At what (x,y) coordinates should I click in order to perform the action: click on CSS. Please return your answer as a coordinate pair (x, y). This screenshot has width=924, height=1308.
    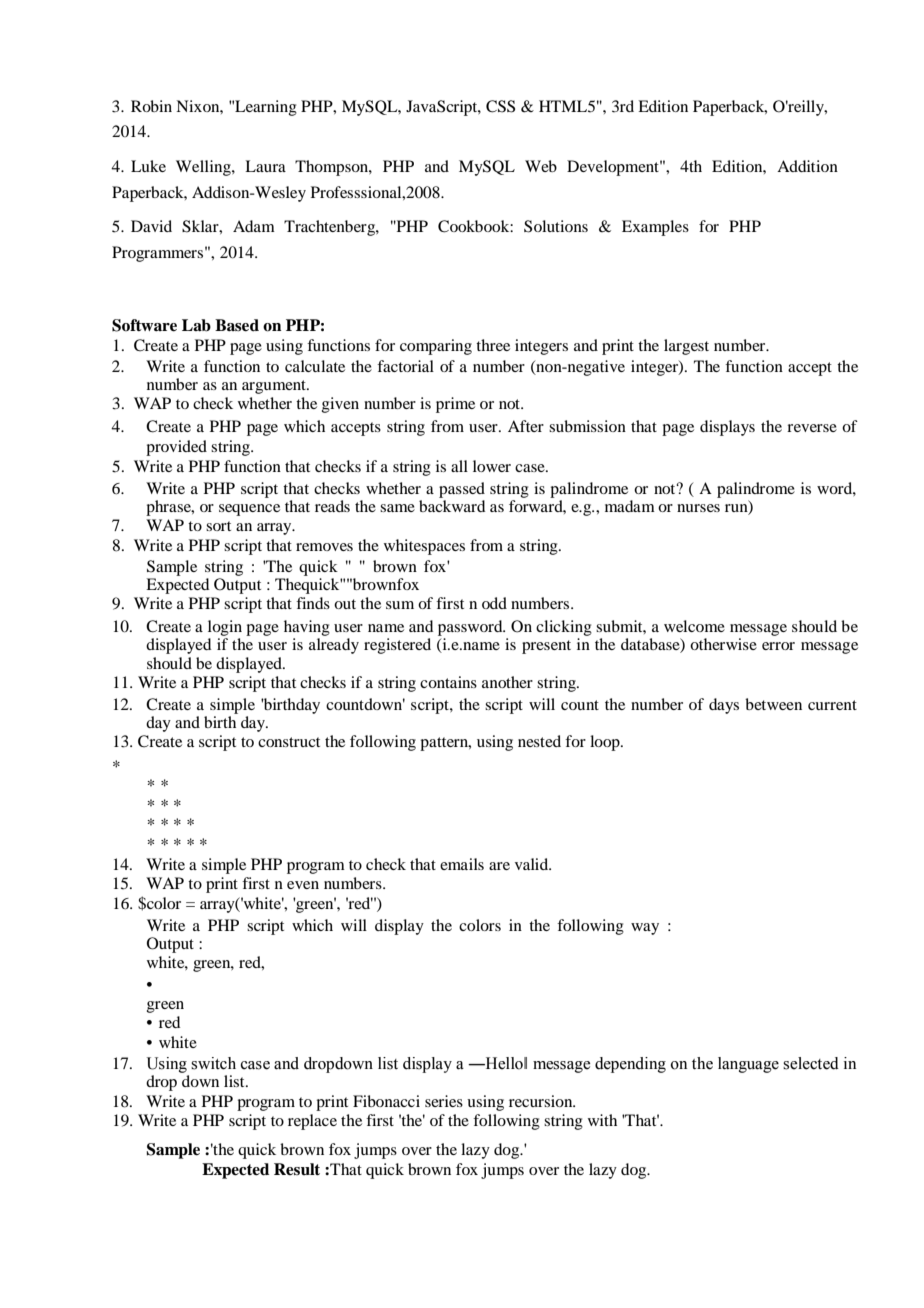
    Looking at the image, I should click on (500, 106).
